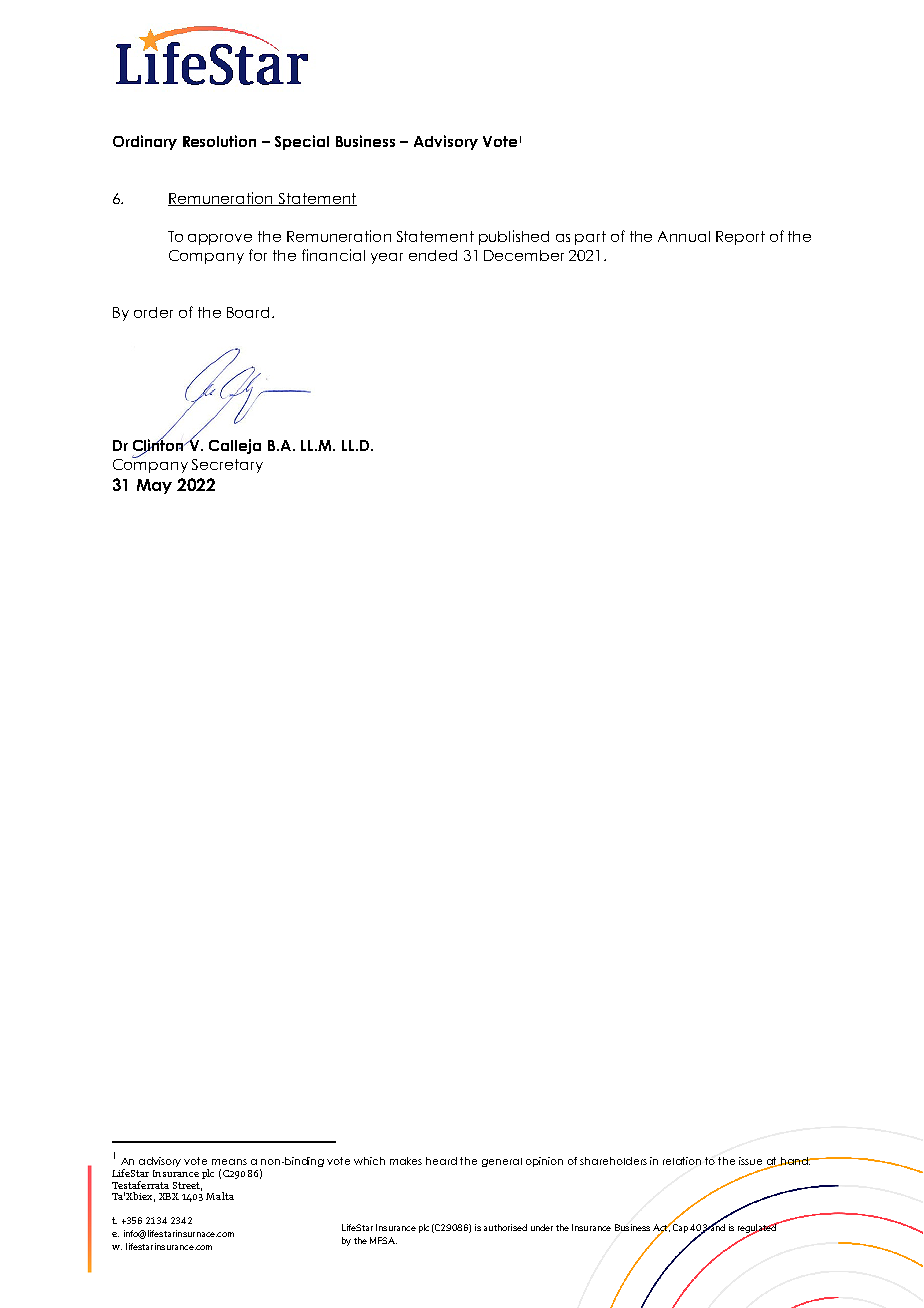  Describe the element at coordinates (441, 1161) in the document. I see `heard` at that location.
